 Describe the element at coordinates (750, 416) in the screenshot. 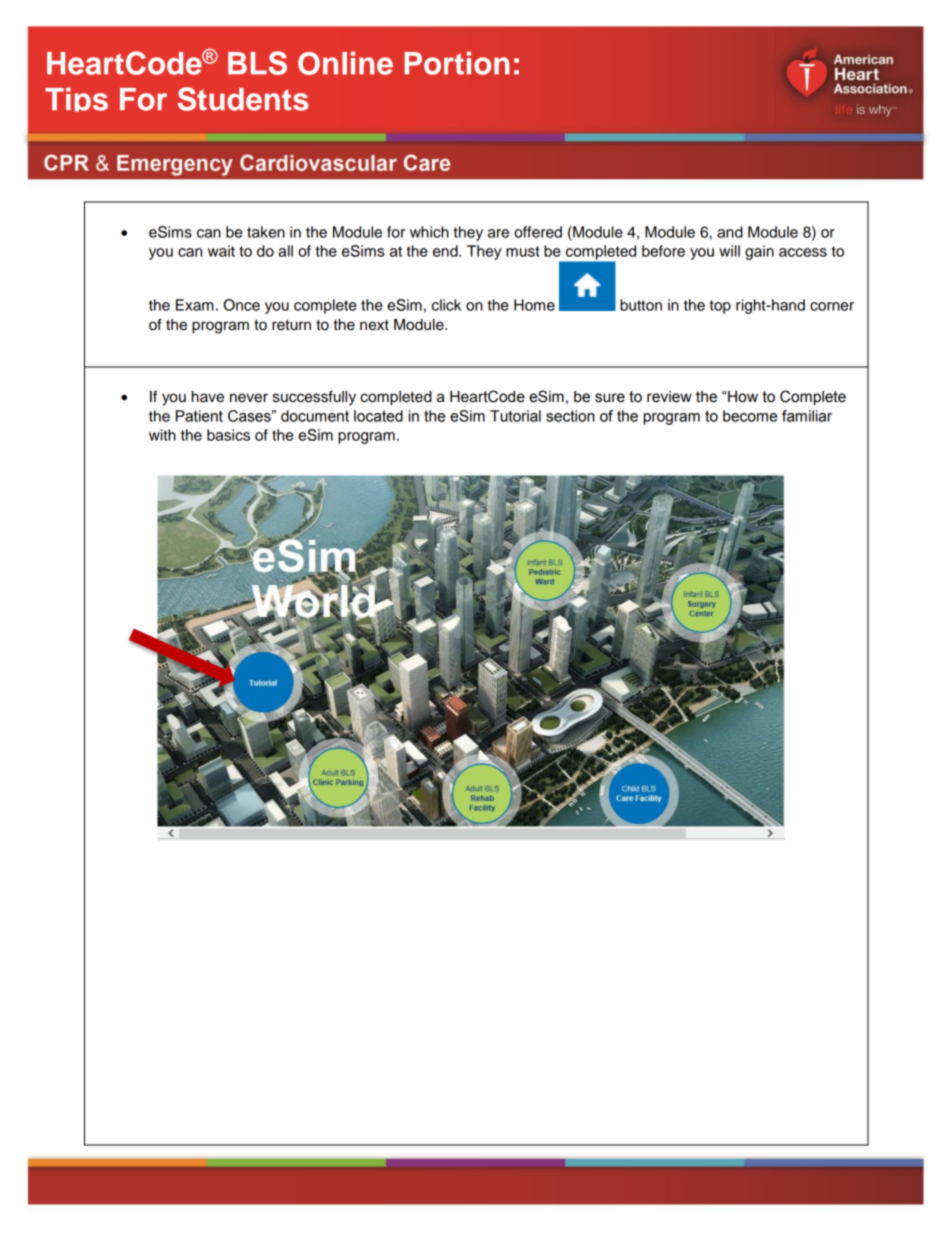

I see `become` at that location.
